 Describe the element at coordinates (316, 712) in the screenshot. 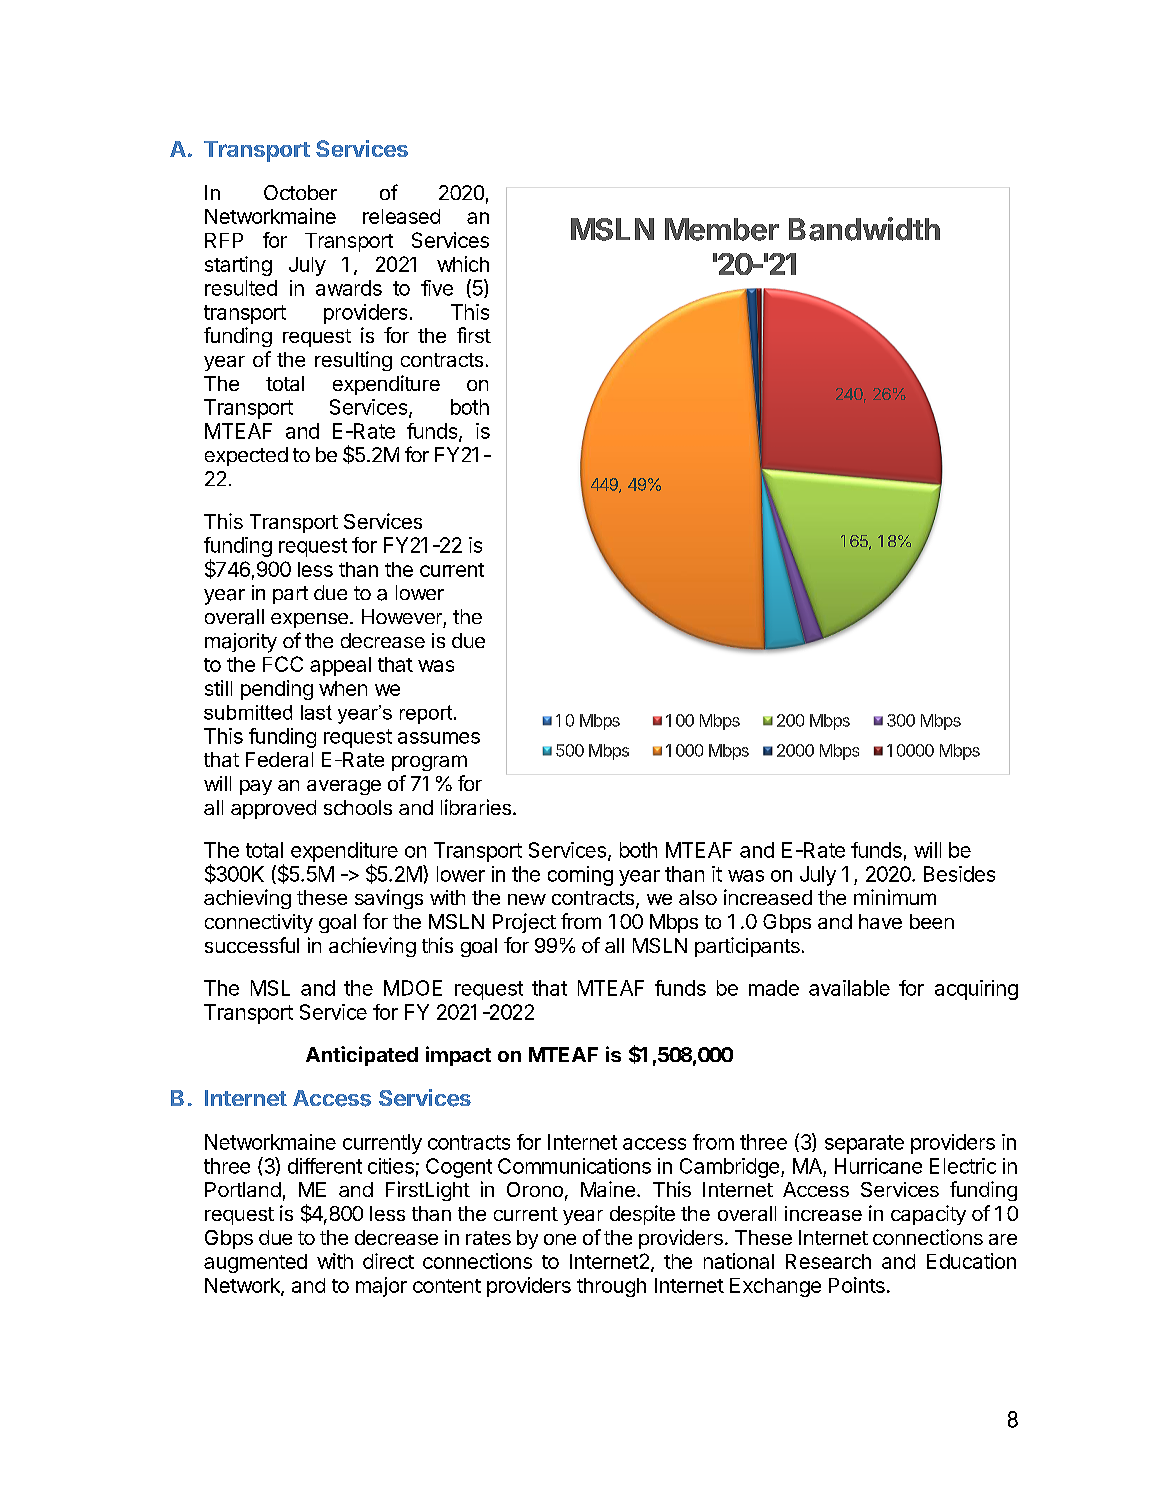

I see `last` at that location.
